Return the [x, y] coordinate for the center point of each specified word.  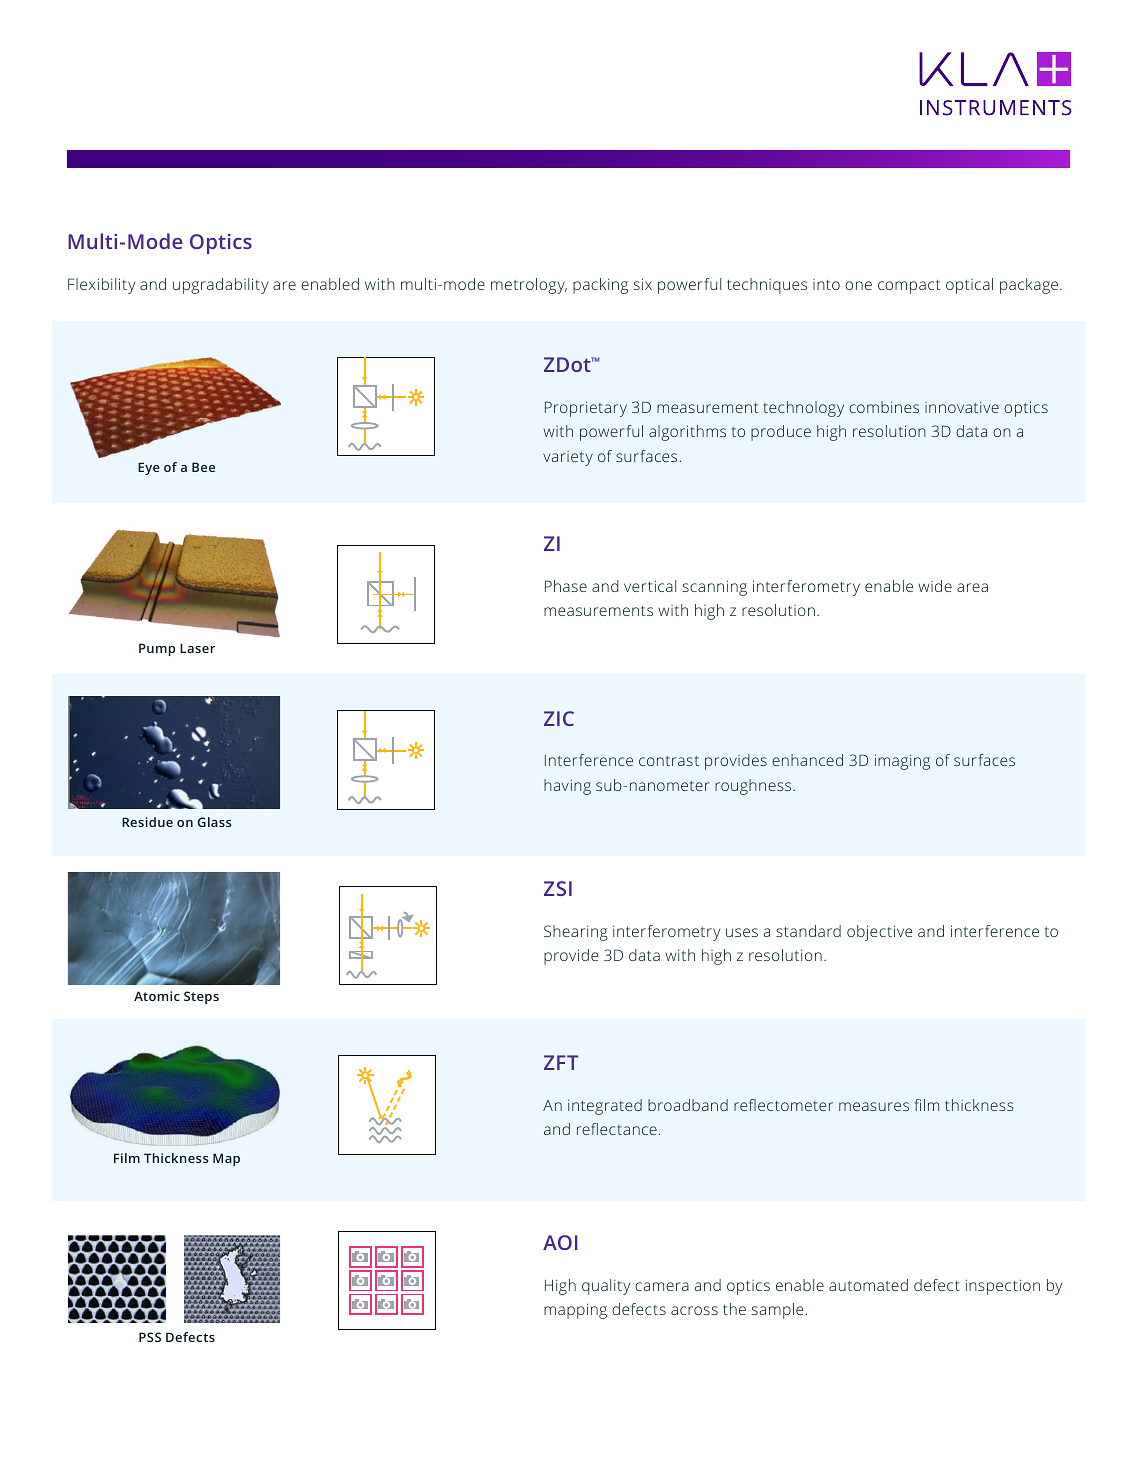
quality [606, 1287]
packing [600, 286]
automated [868, 1285]
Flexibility [101, 286]
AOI [560, 1242]
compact [909, 287]
